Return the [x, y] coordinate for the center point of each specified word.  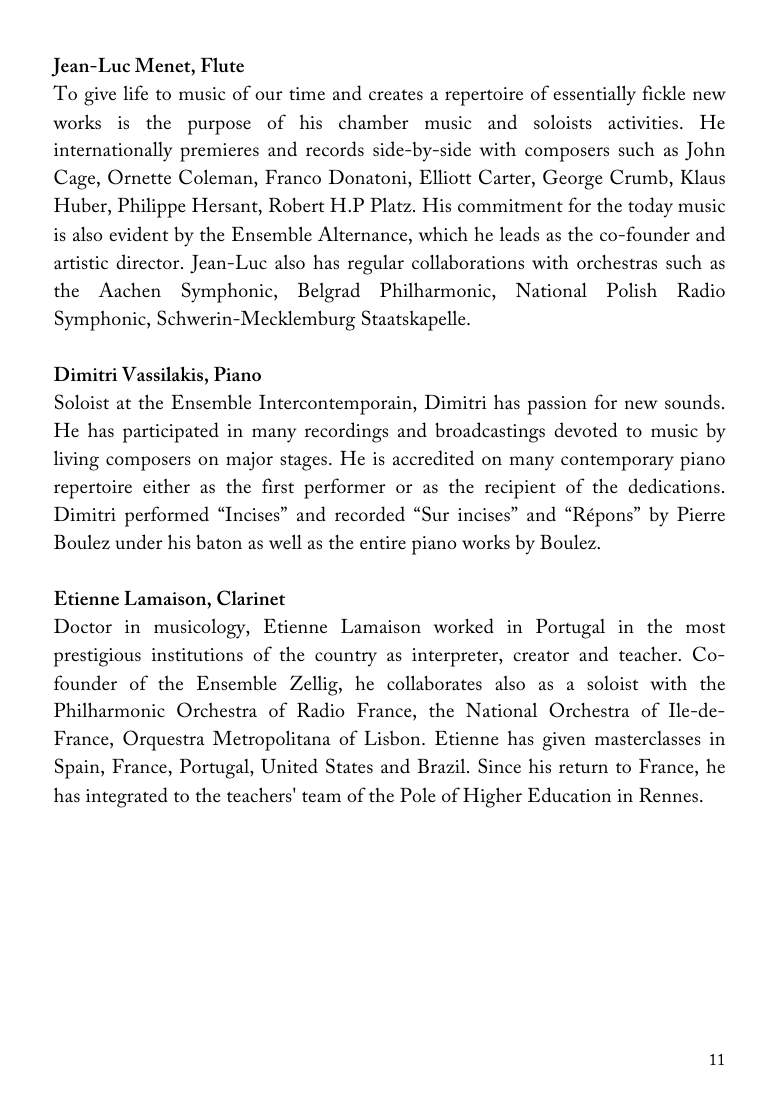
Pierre [701, 514]
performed [167, 516]
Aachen [130, 289]
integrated [127, 797]
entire [383, 542]
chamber [373, 122]
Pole [417, 794]
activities [643, 122]
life [135, 92]
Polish [632, 290]
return [583, 767]
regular [376, 265]
